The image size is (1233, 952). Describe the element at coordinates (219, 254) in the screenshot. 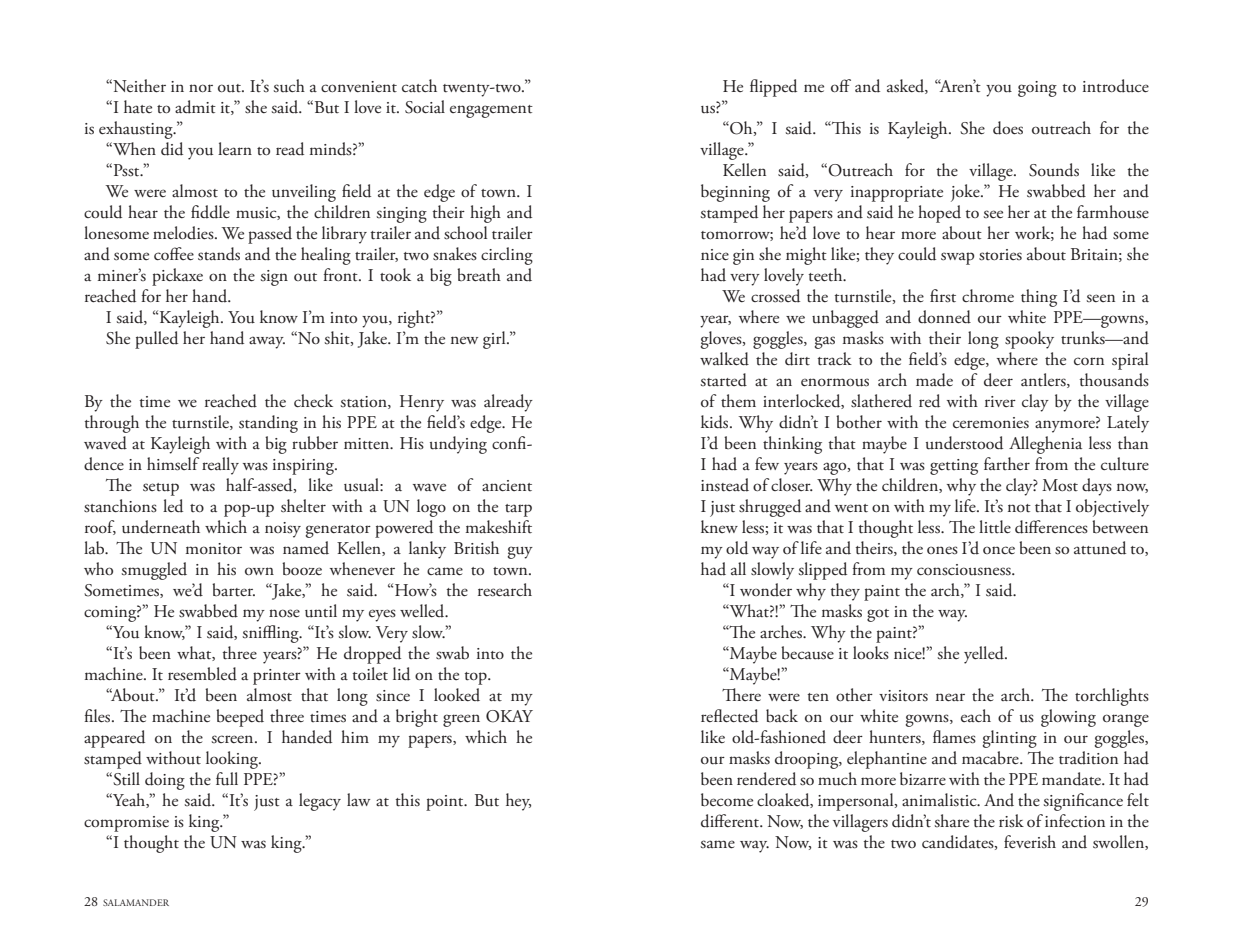

I see `stands` at that location.
